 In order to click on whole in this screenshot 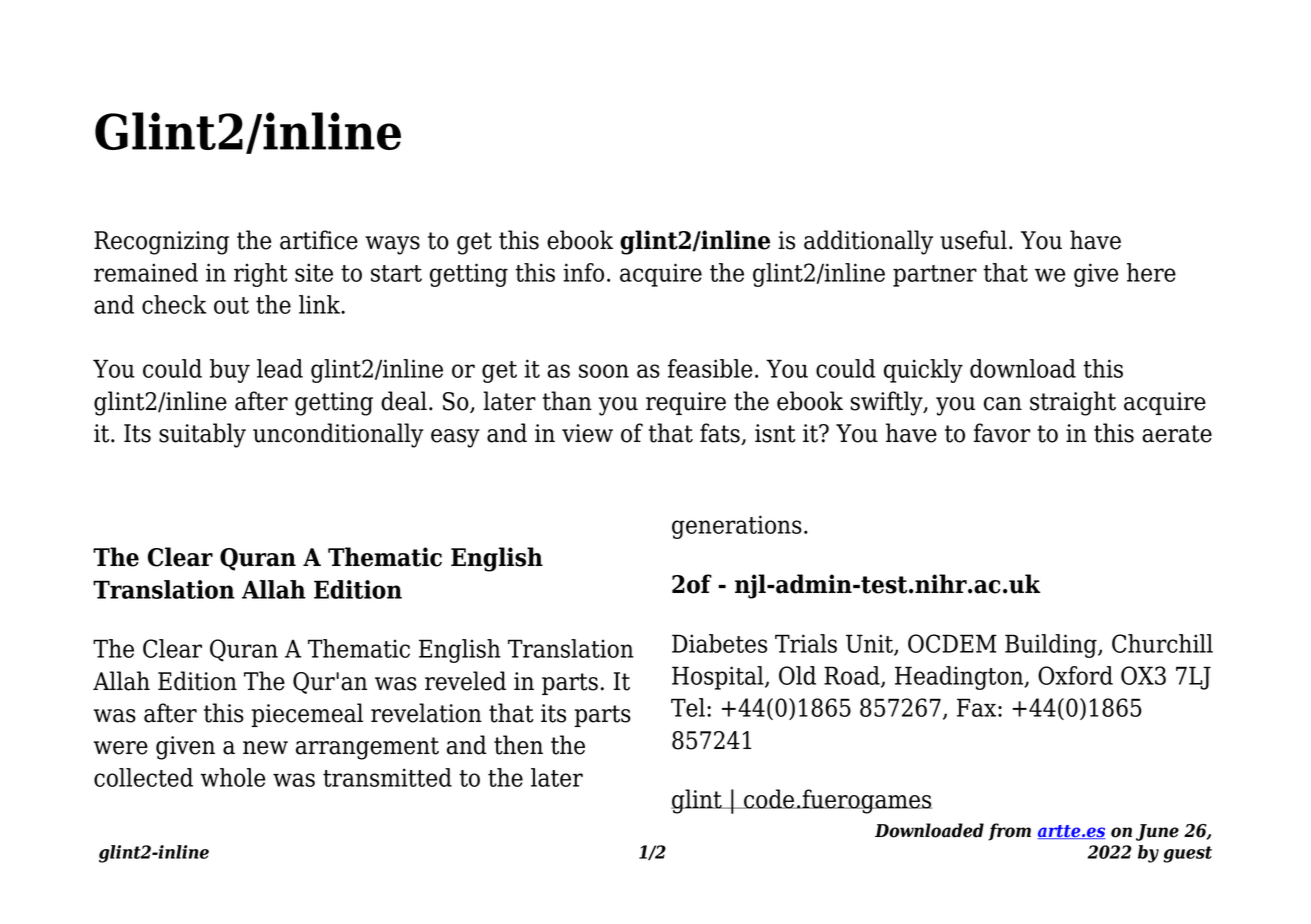, I will do `click(232, 777)`.
